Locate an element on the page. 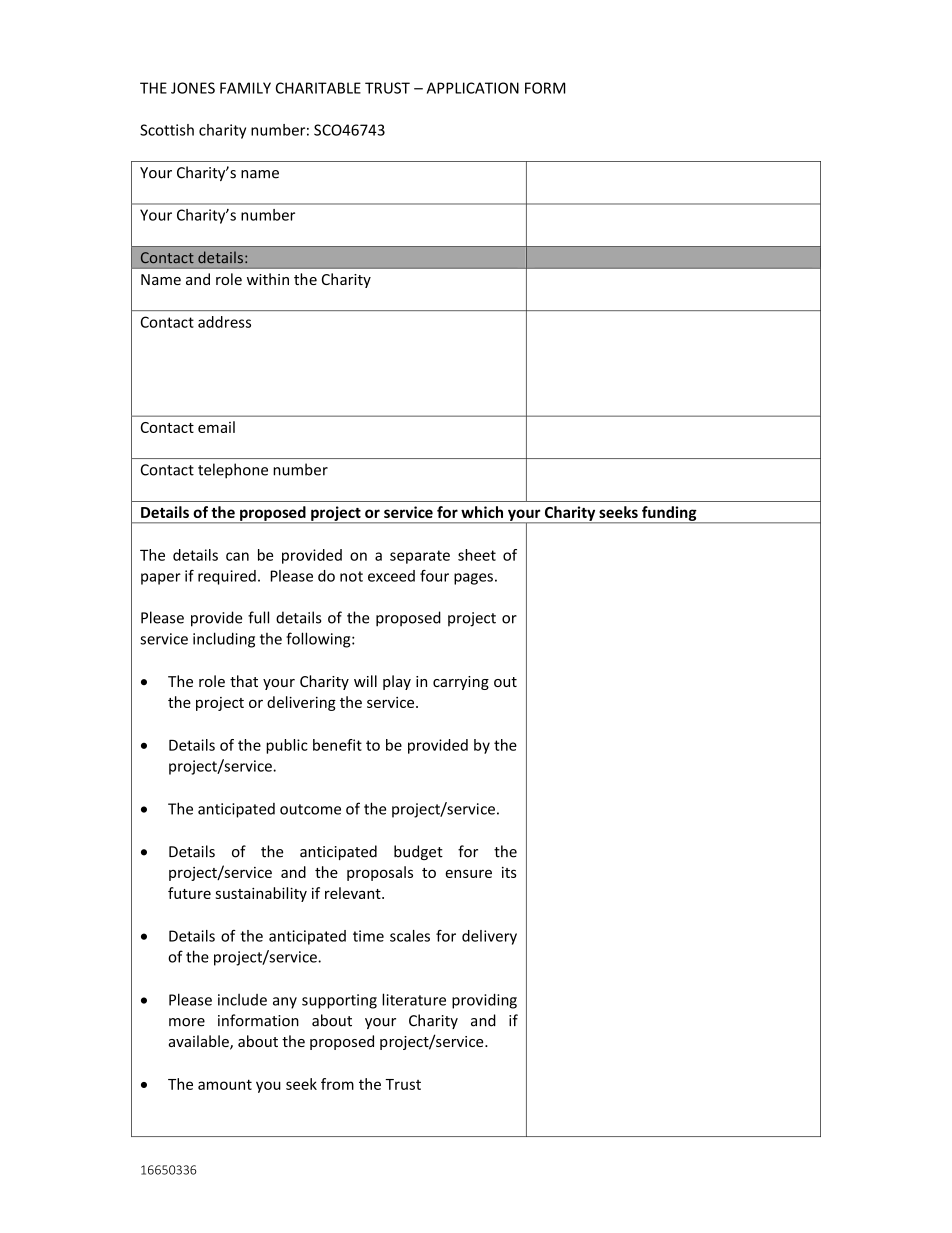  literature is located at coordinates (414, 999).
